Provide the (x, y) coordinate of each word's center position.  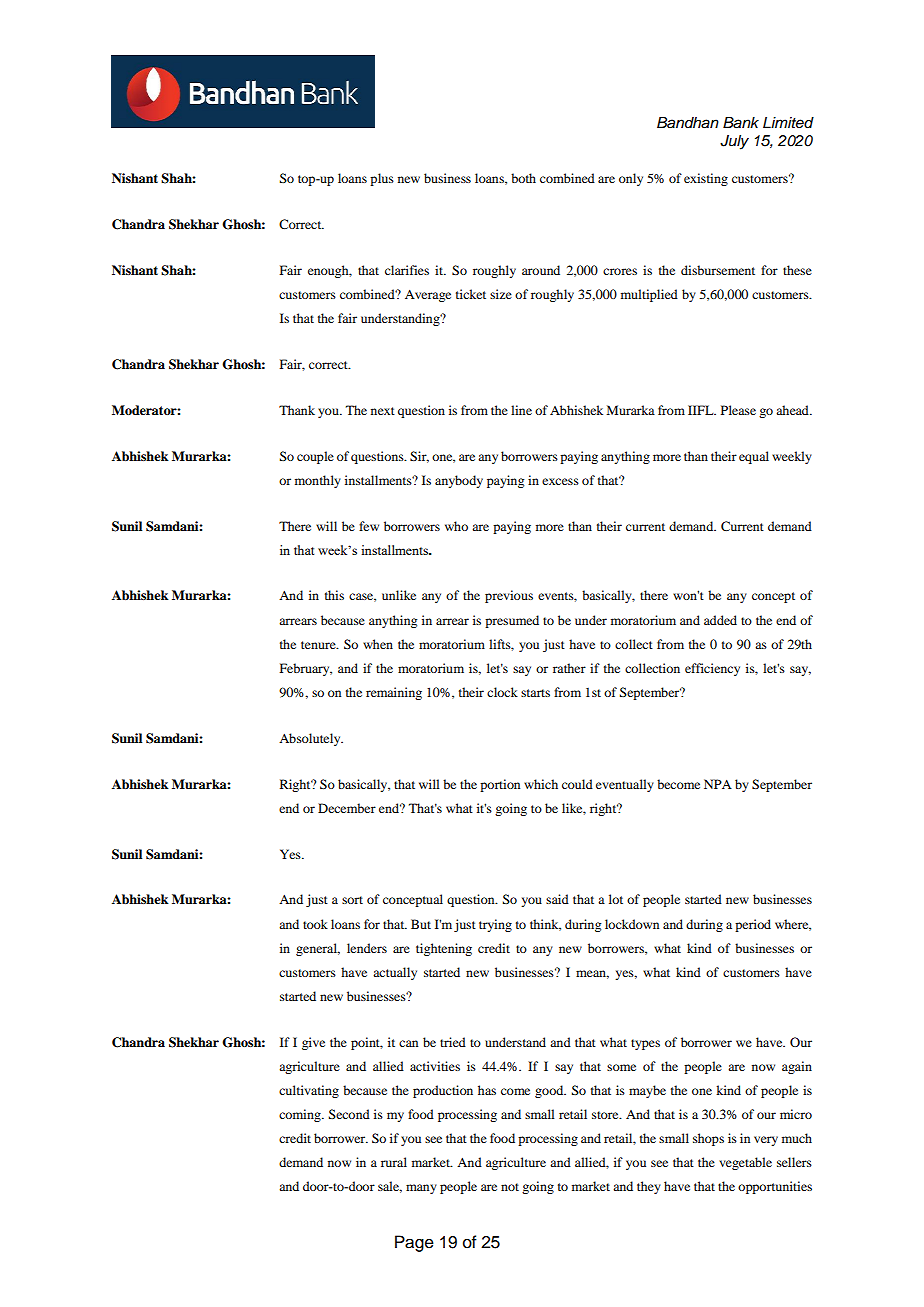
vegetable (745, 1163)
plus (382, 179)
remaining (394, 693)
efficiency (712, 669)
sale (390, 1187)
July (734, 142)
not (510, 1187)
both (523, 178)
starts (535, 693)
